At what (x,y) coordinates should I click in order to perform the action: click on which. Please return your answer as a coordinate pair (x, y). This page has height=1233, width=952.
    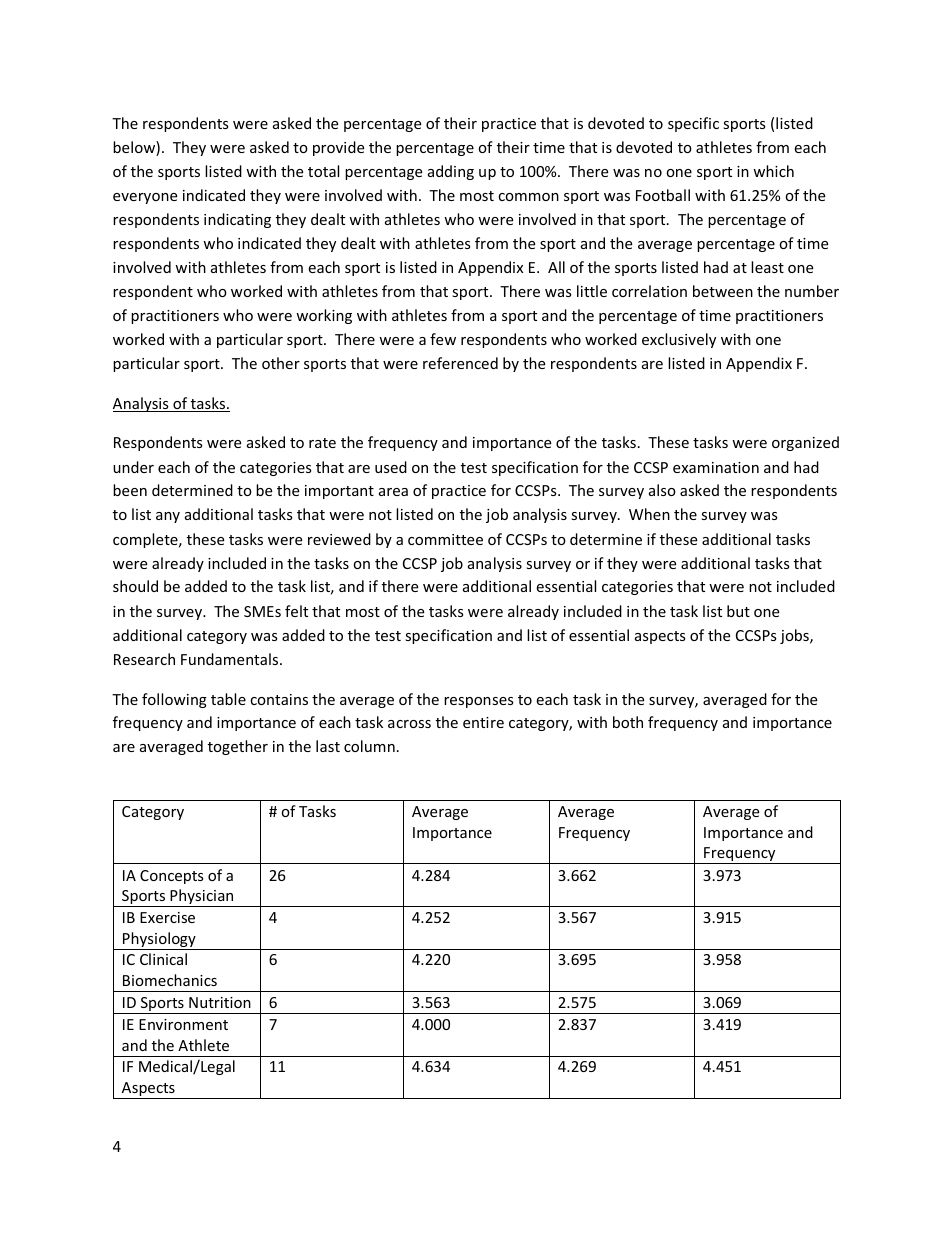
    Looking at the image, I should click on (773, 171).
